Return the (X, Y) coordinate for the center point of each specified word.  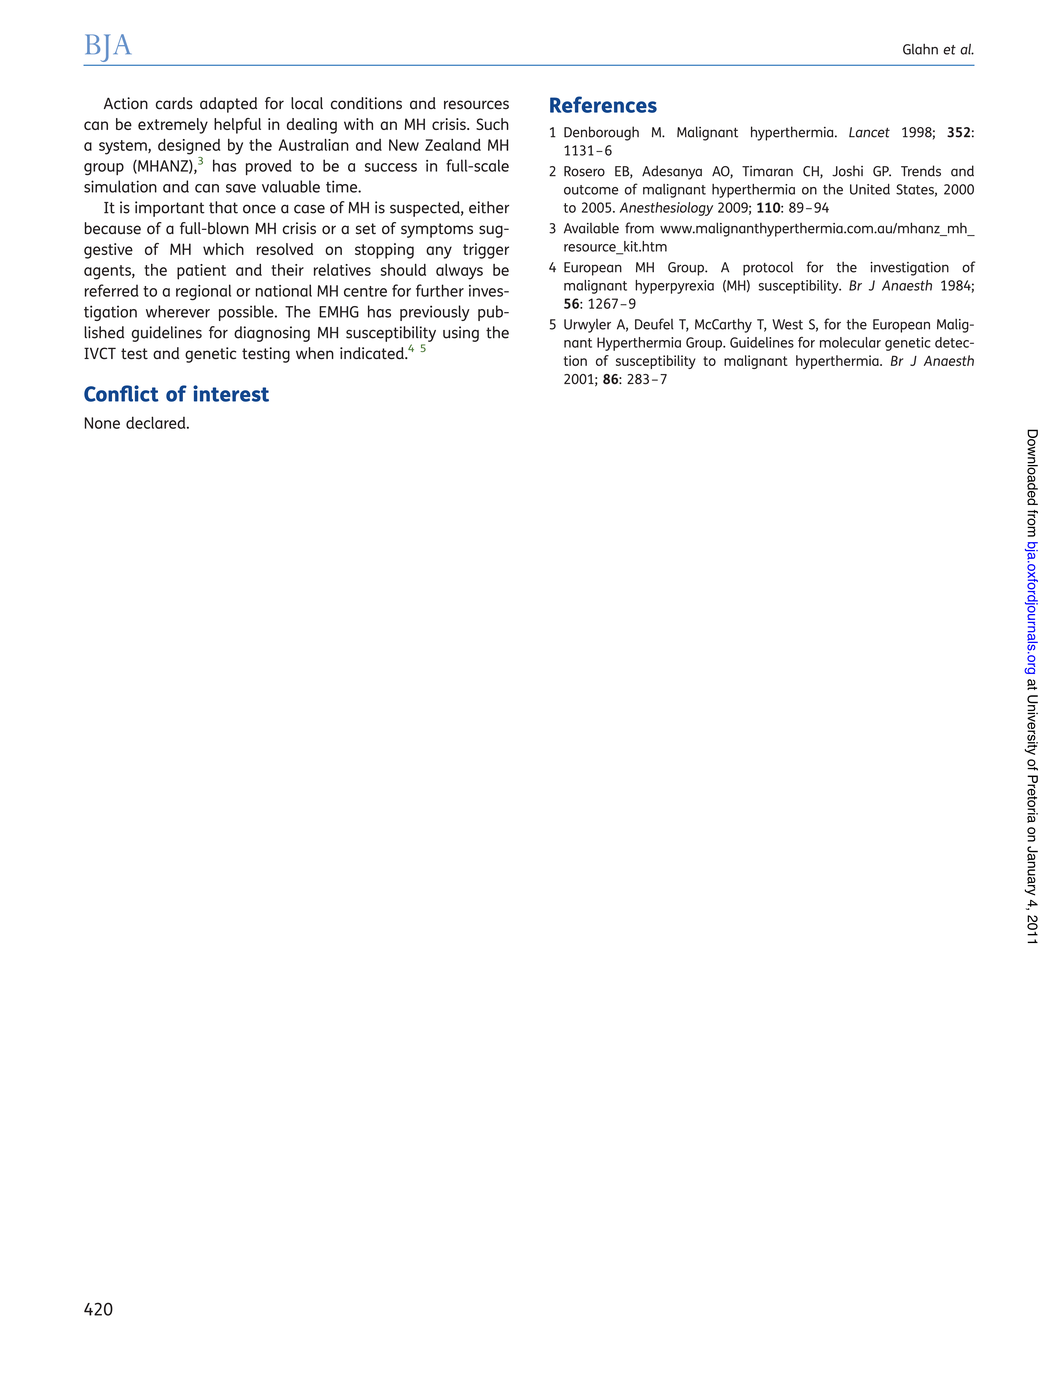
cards (174, 103)
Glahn (920, 49)
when (315, 353)
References (603, 104)
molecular (850, 342)
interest (231, 393)
